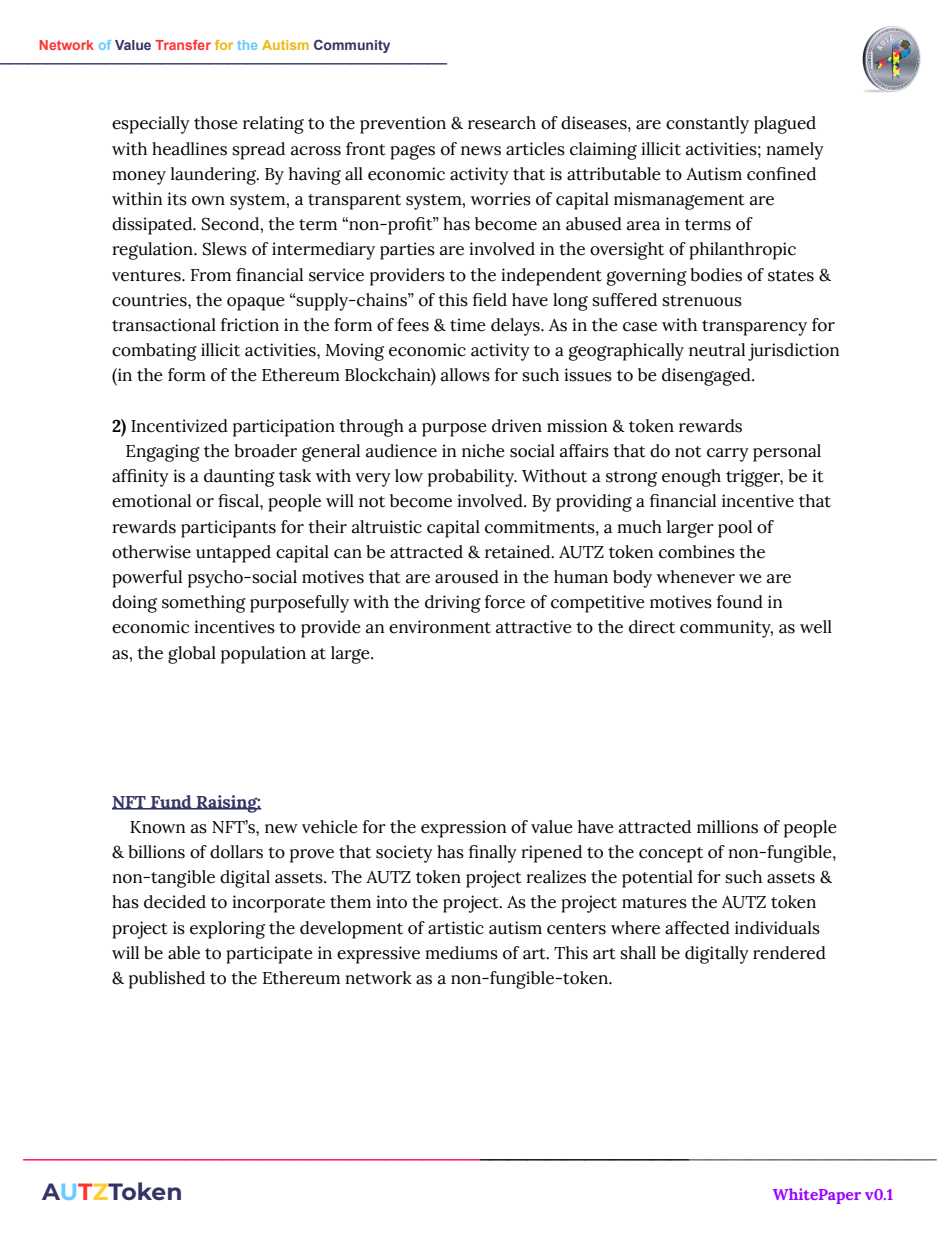  What do you see at coordinates (183, 45) in the screenshot?
I see `Transfer` at bounding box center [183, 45].
